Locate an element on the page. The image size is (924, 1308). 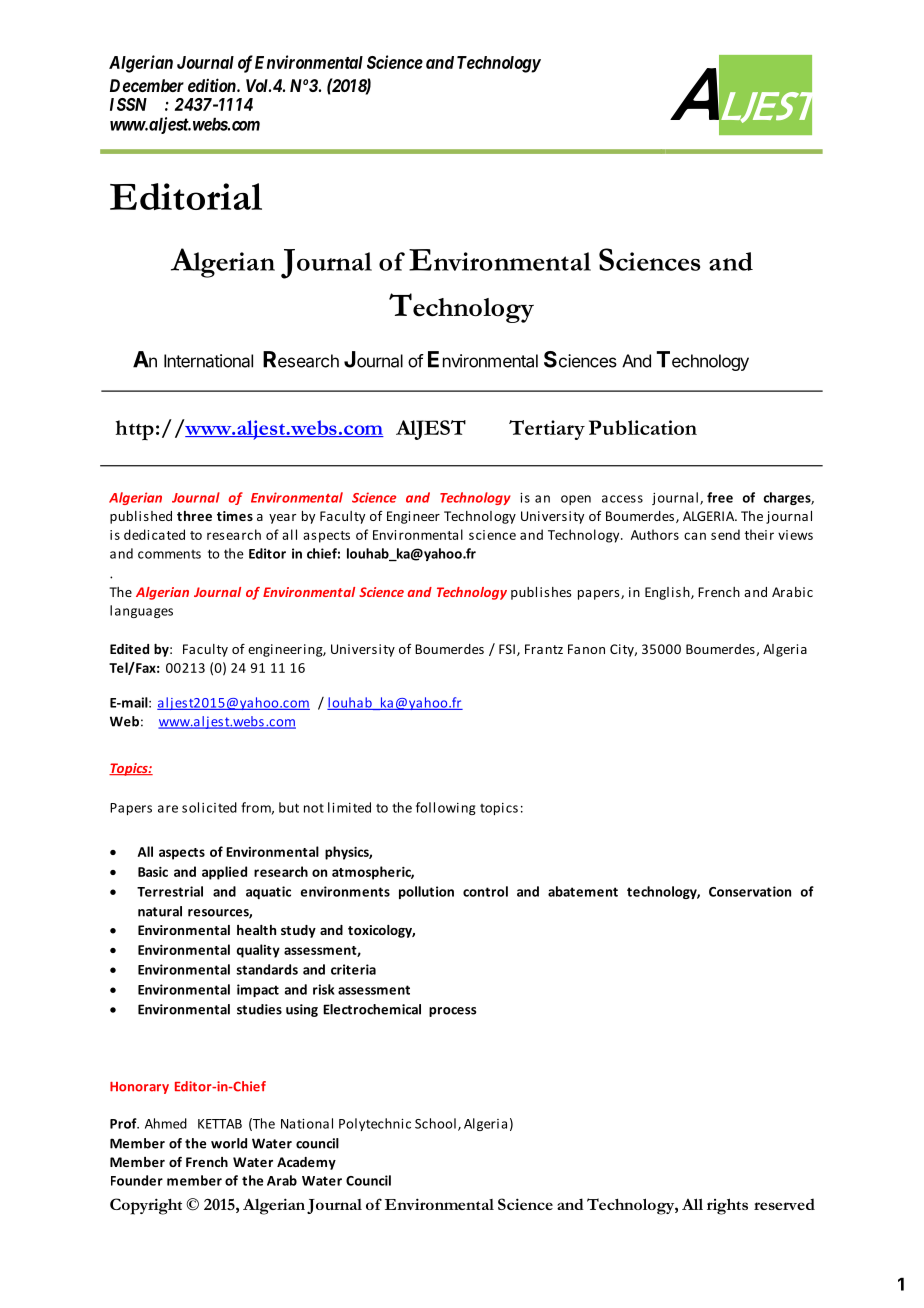
world is located at coordinates (229, 1143).
